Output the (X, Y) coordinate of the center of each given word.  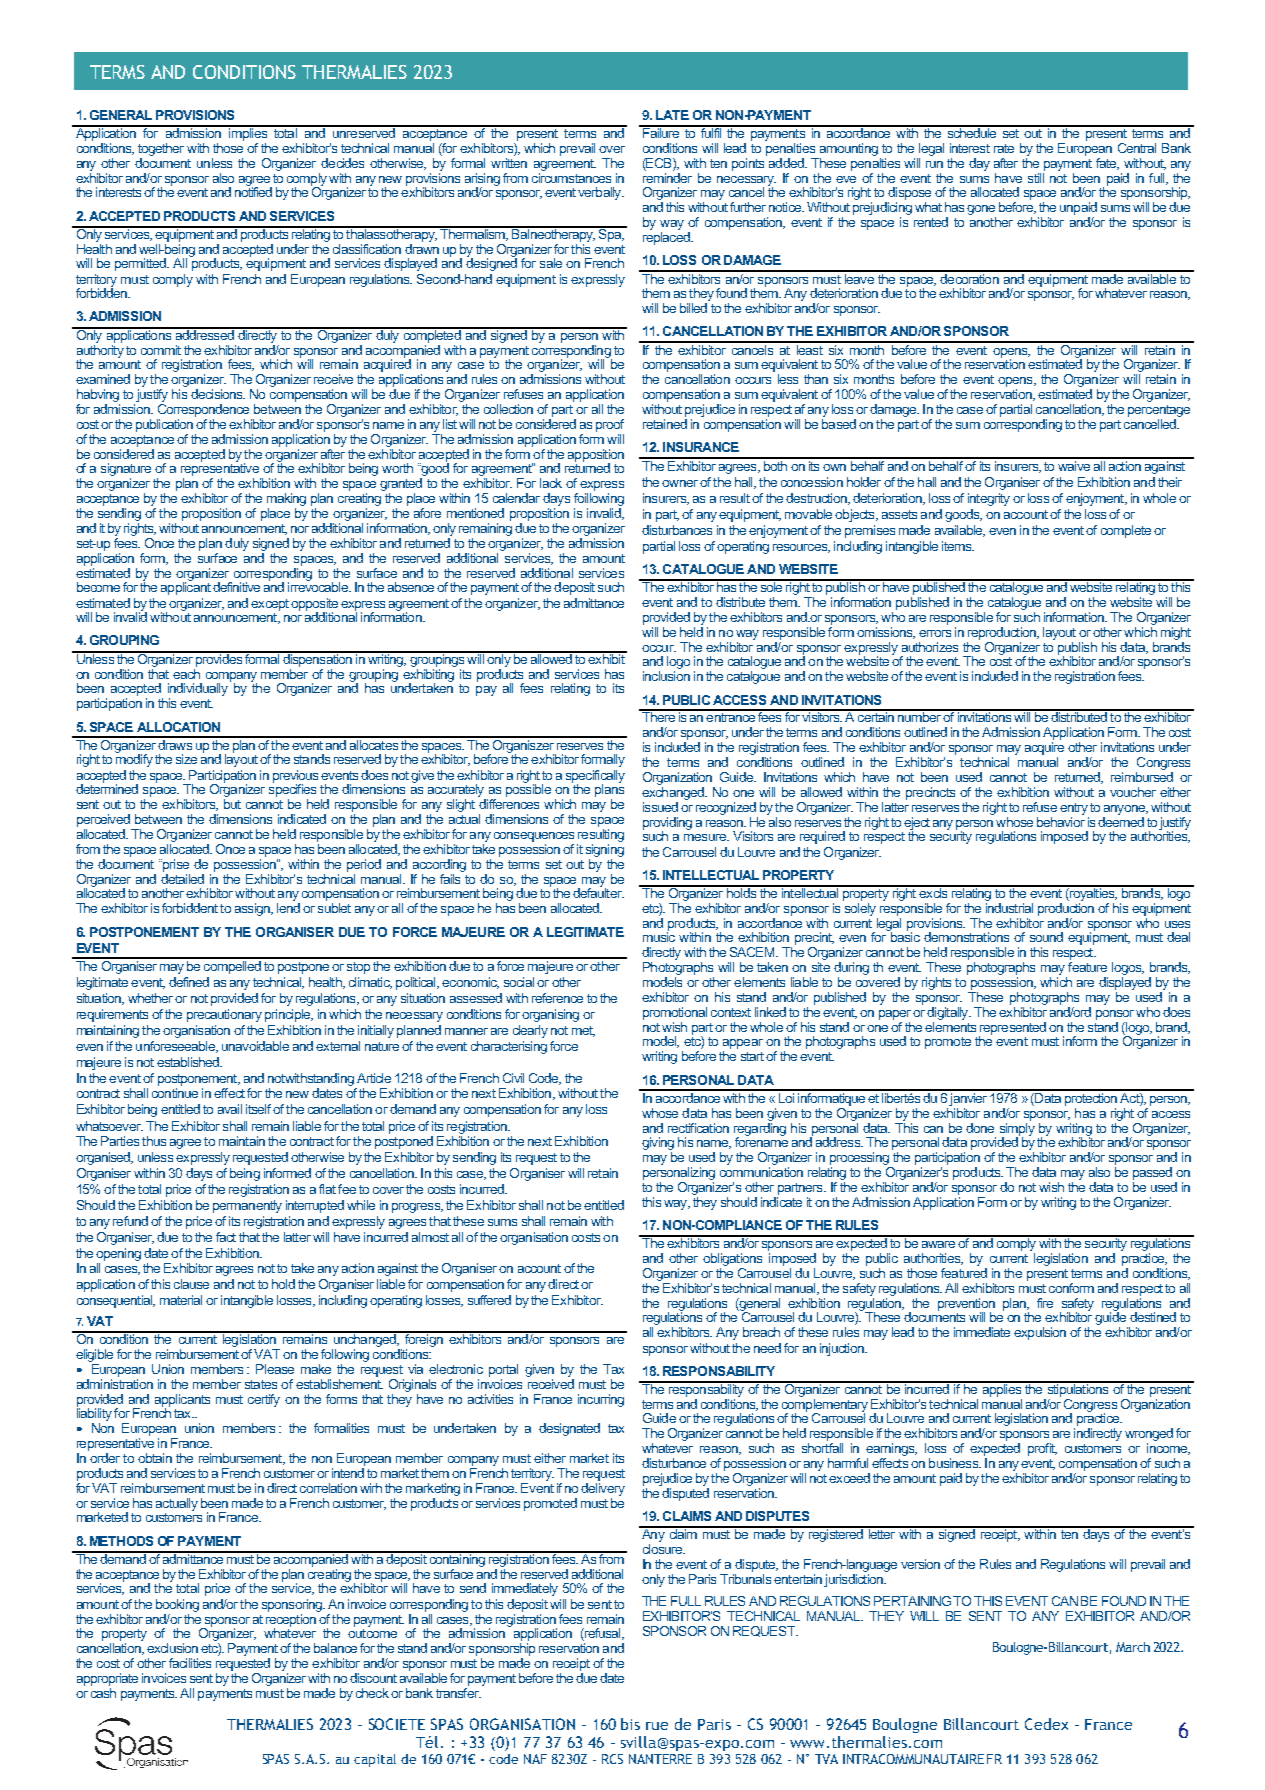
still (1036, 176)
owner (680, 483)
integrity (989, 499)
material (181, 1300)
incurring (601, 1400)
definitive (236, 587)
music (659, 936)
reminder (667, 176)
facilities (190, 1663)
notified (253, 191)
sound (1046, 937)
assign (253, 909)
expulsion (1040, 1333)
